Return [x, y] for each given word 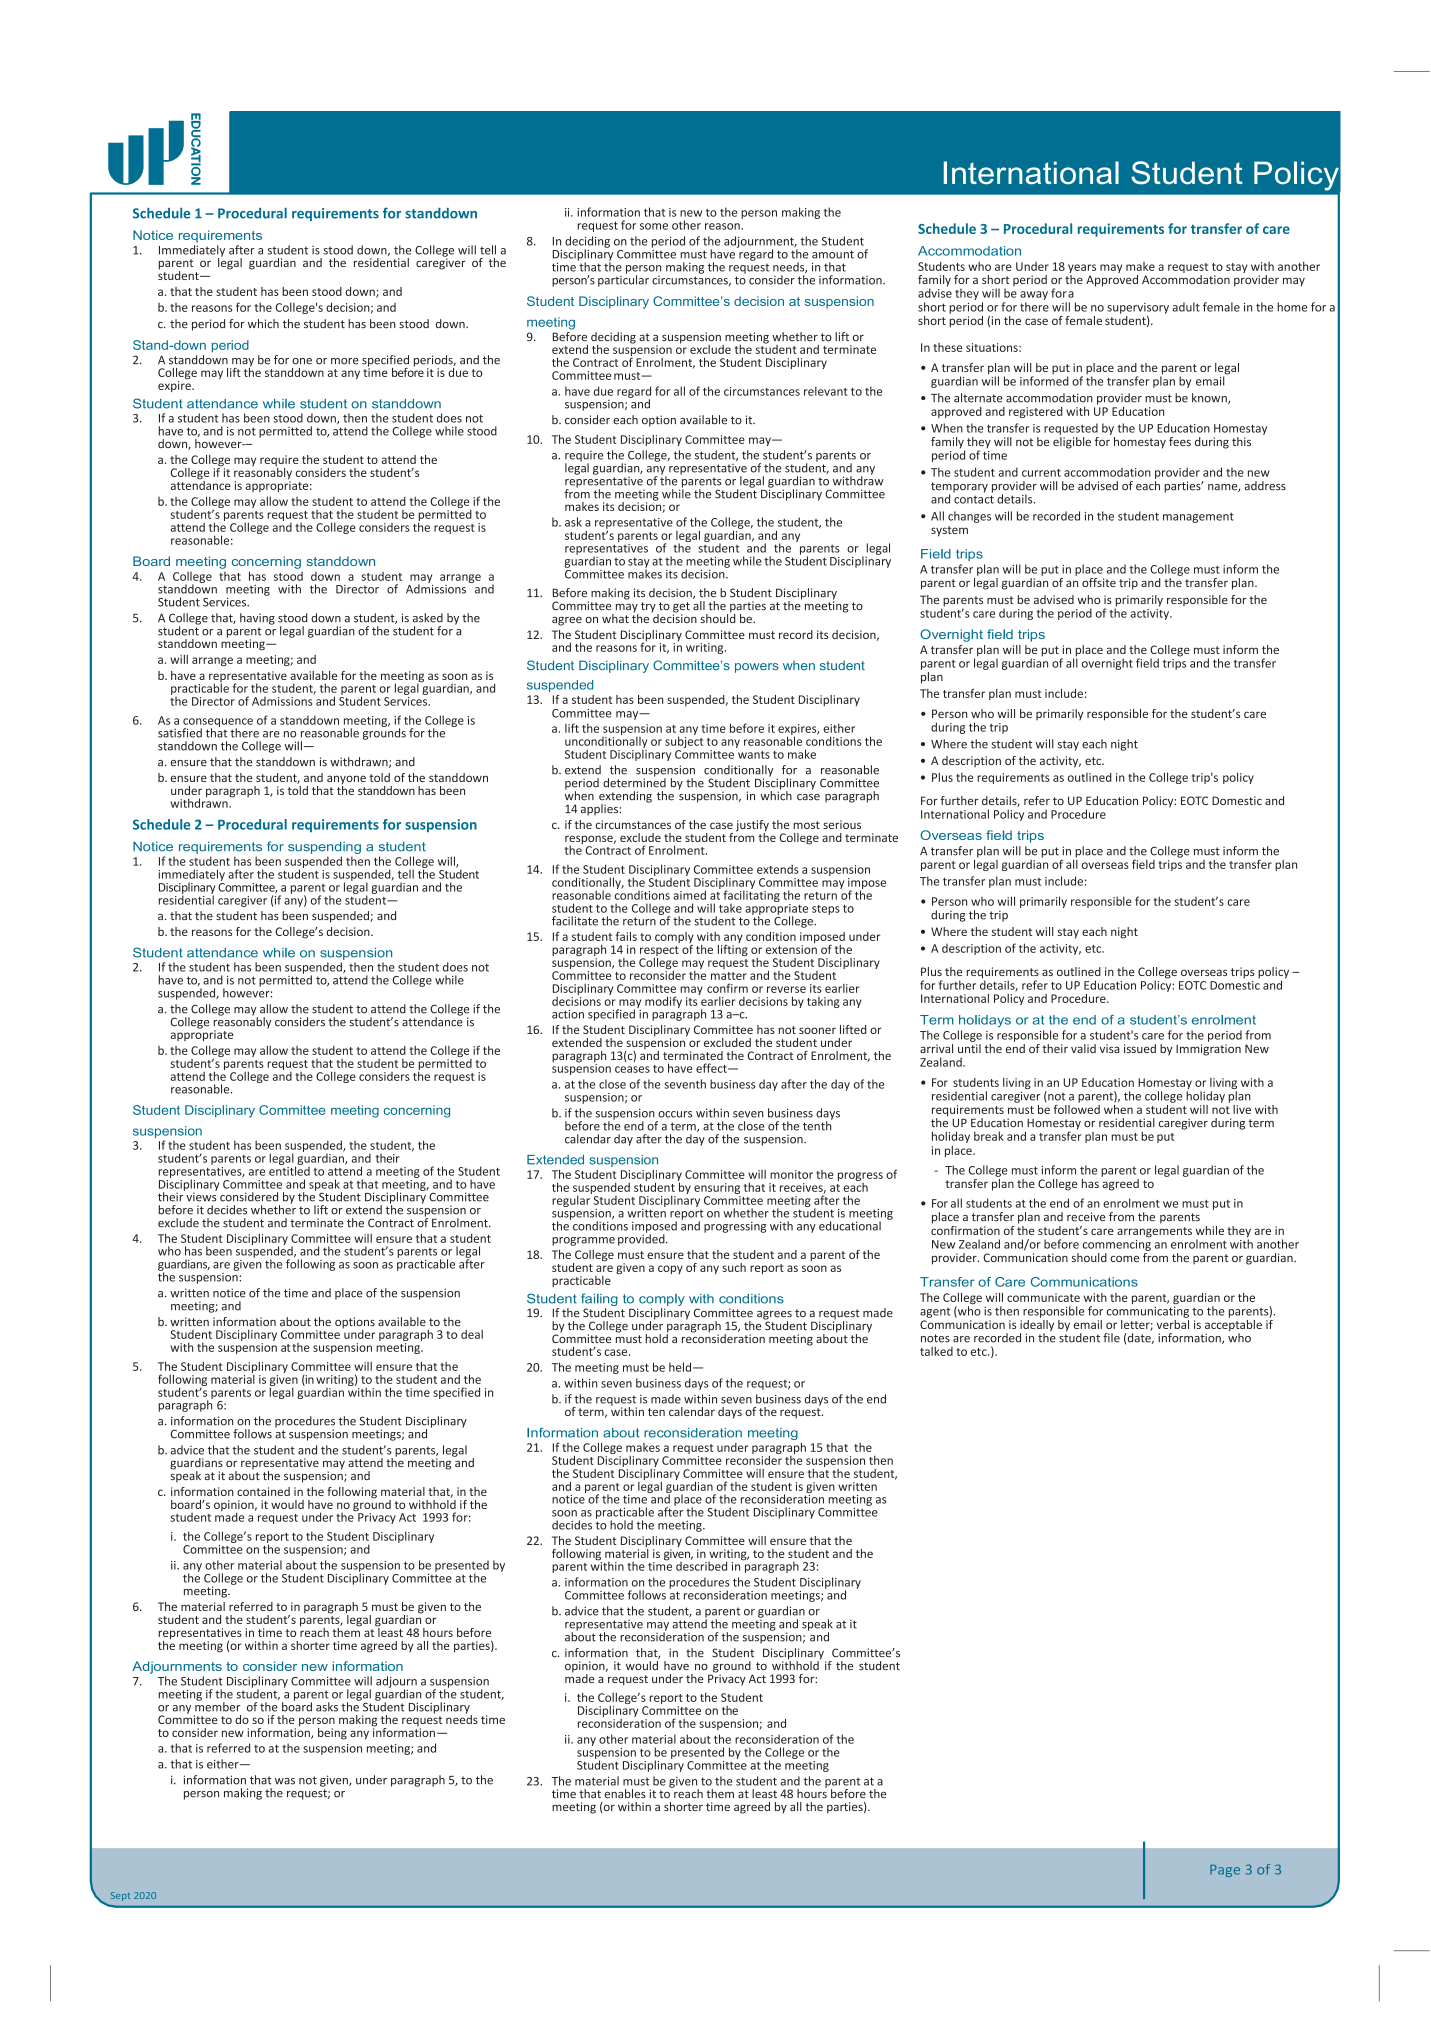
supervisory [1138, 308]
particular [623, 280]
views [200, 1196]
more [345, 361]
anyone [346, 781]
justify [752, 827]
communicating [1148, 1312]
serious [842, 824]
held [681, 1367]
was [285, 1781]
